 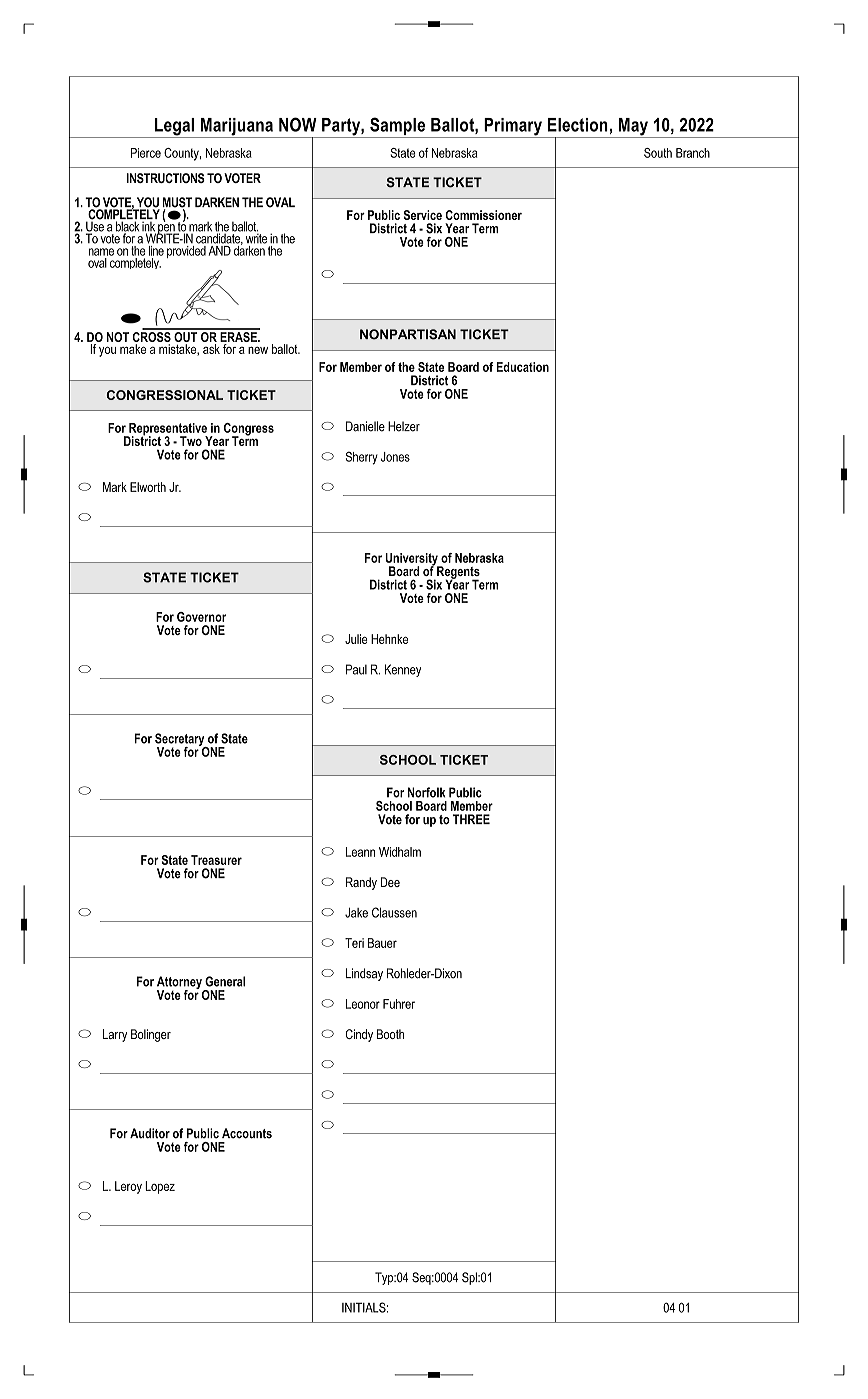 I want to click on Treasurer, so click(x=216, y=860).
